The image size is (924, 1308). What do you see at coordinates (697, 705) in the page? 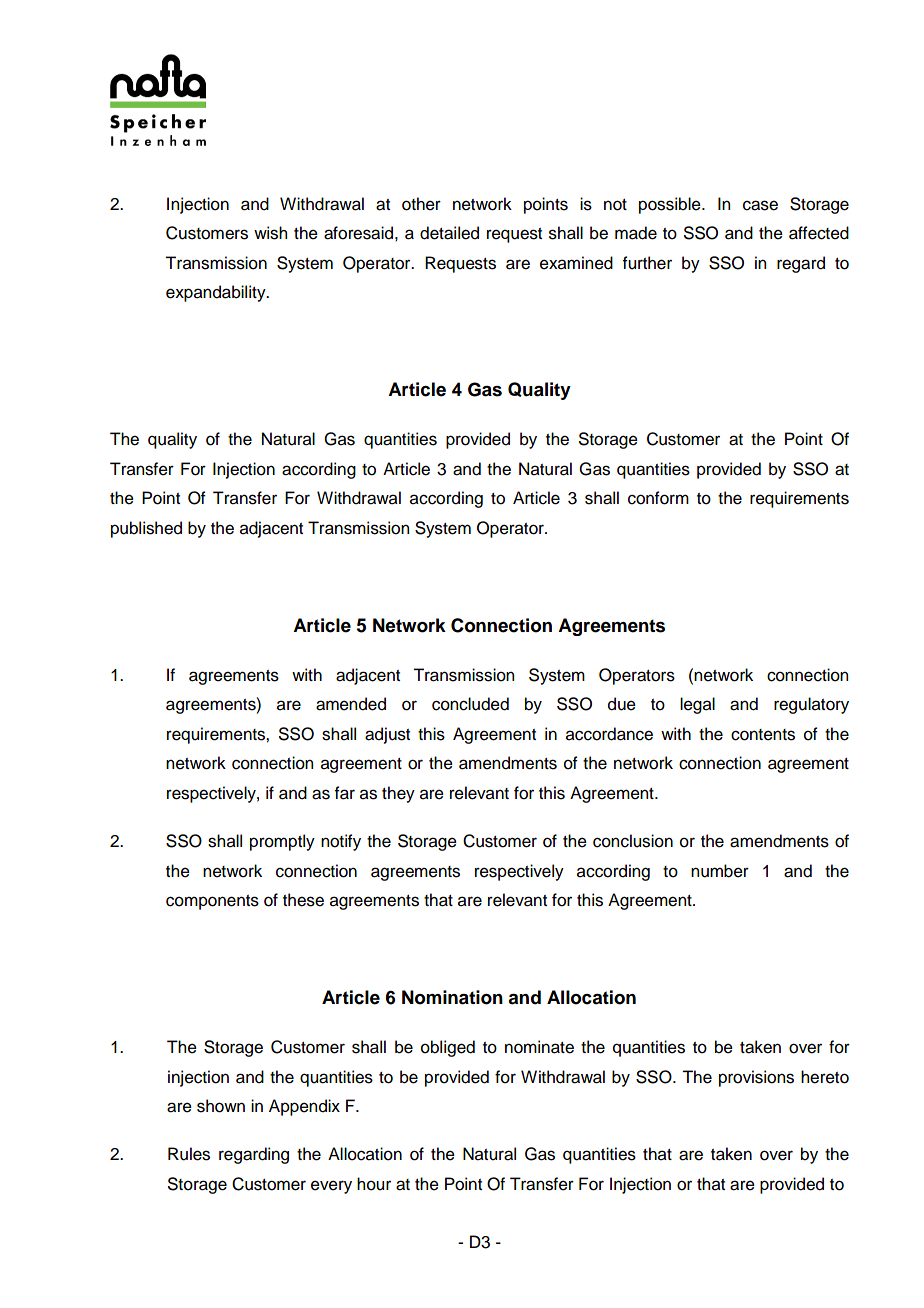
I see `legal` at bounding box center [697, 705].
